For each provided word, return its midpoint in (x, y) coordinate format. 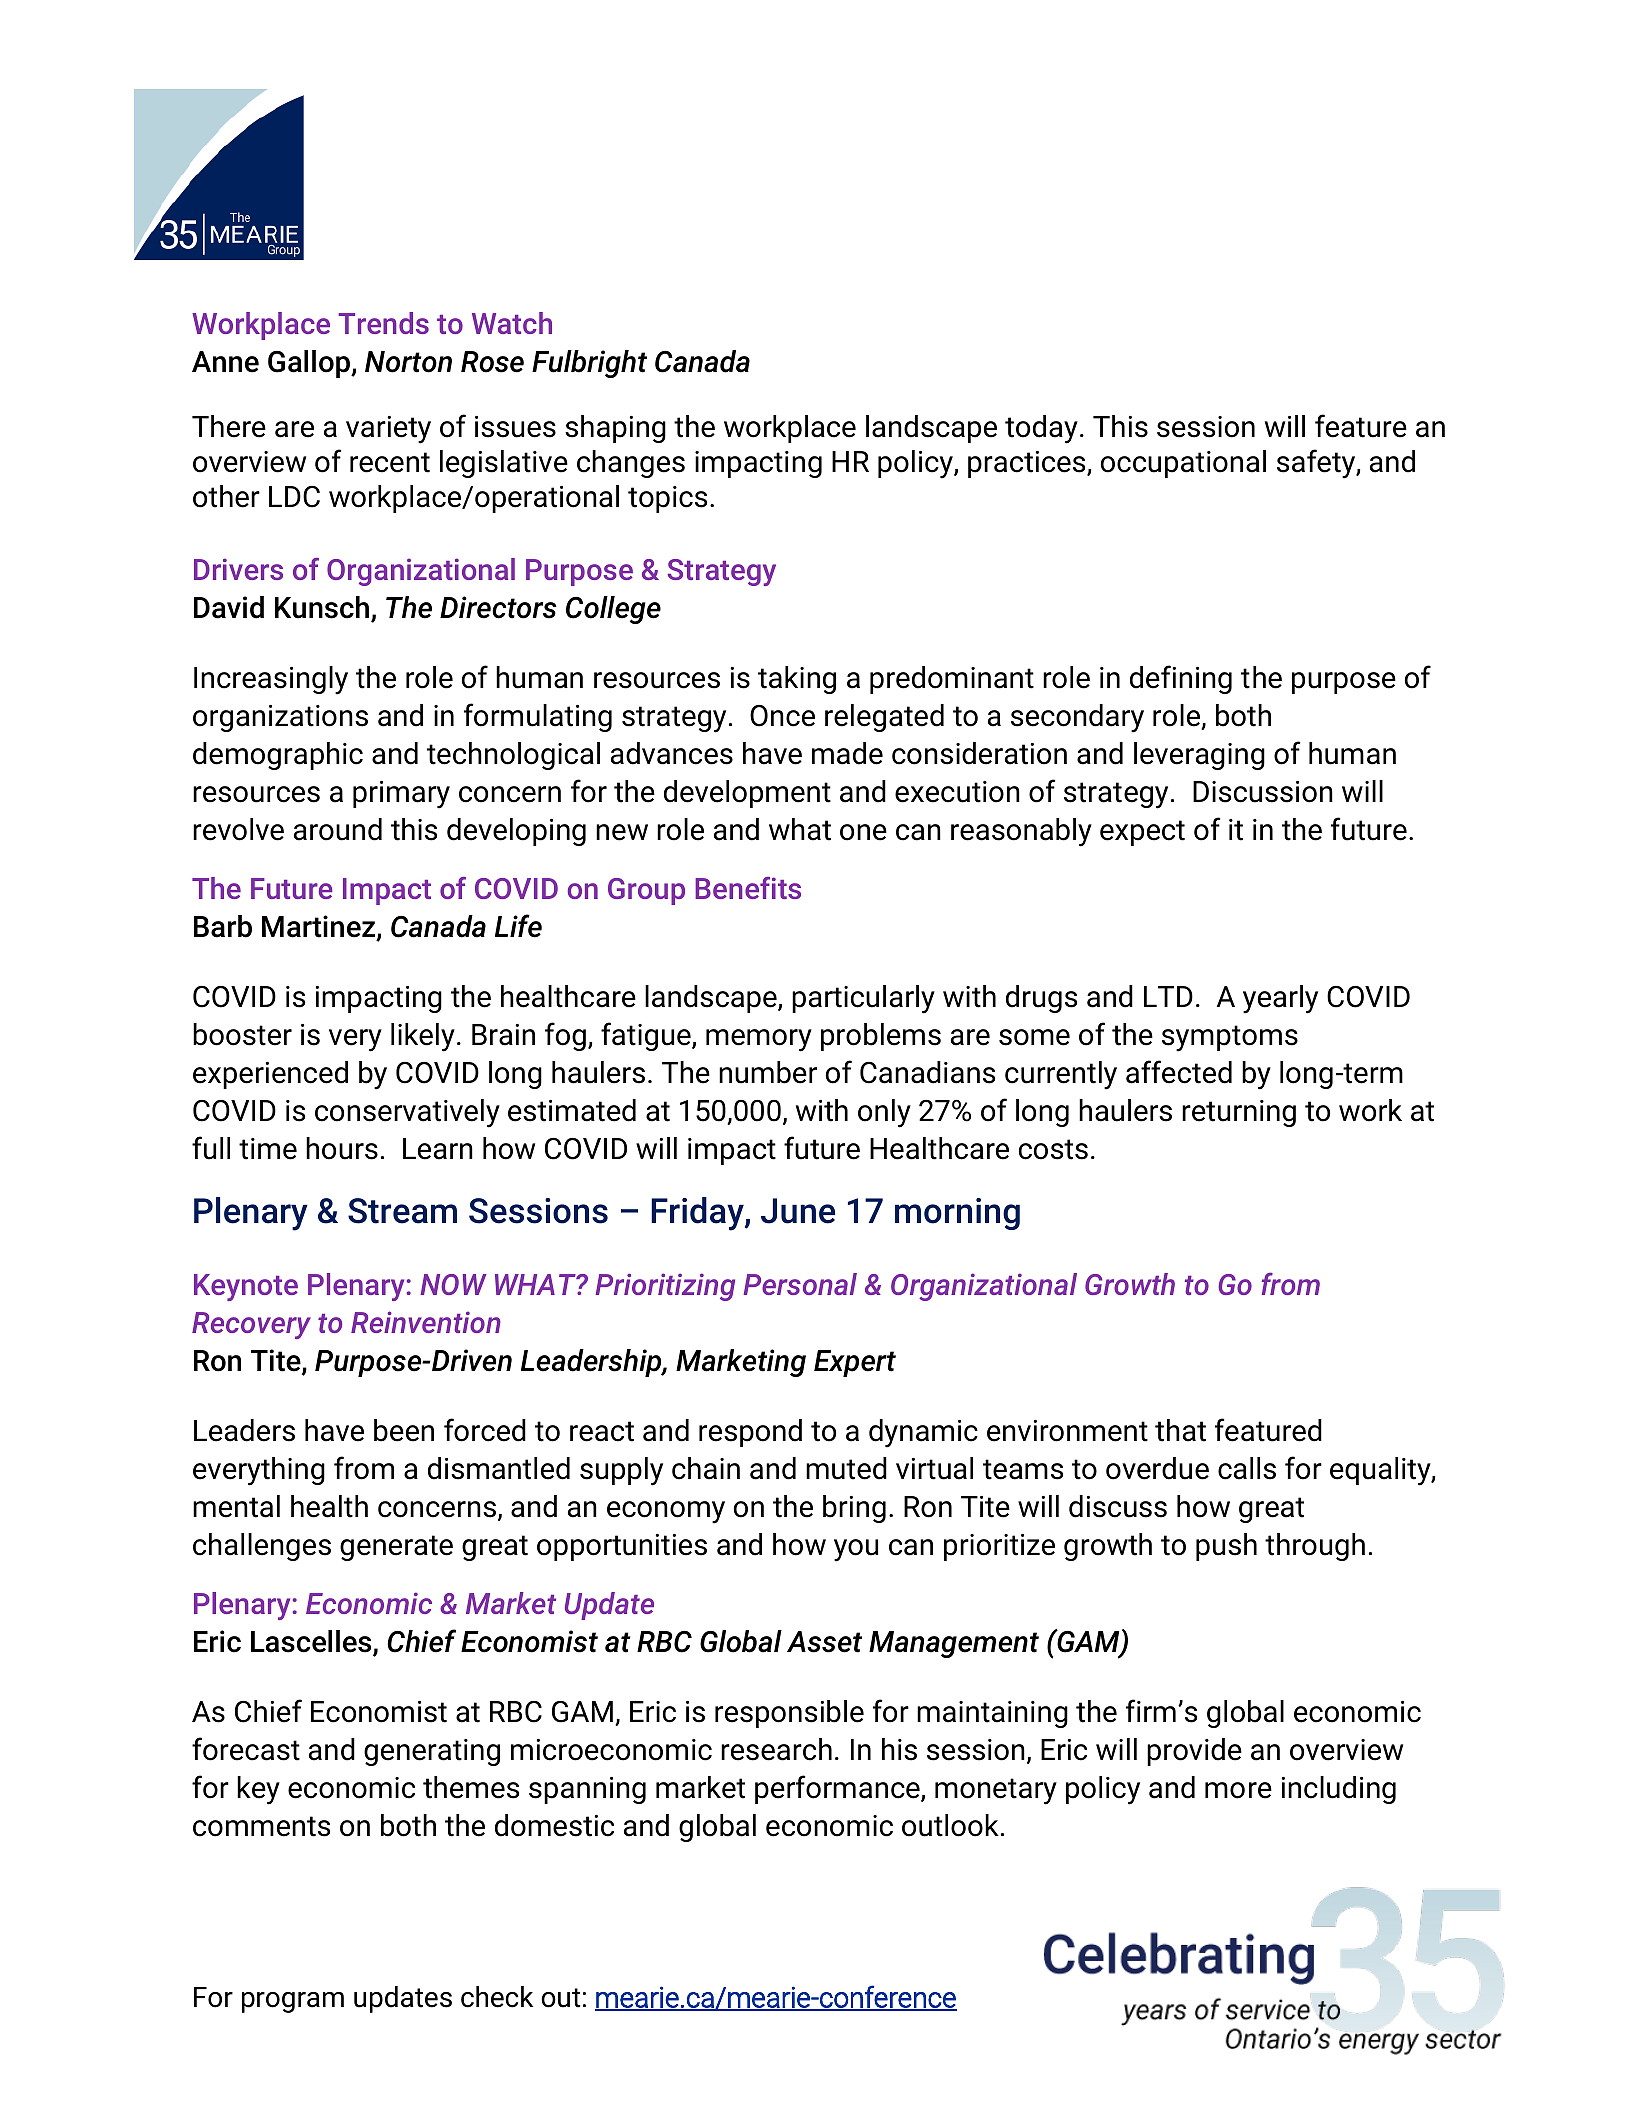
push (1226, 1547)
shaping (615, 429)
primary (401, 795)
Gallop (310, 364)
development (747, 794)
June (798, 1211)
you (856, 1550)
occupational (1183, 464)
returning (1239, 1113)
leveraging (1199, 756)
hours (342, 1148)
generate (396, 1548)
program (293, 2002)
